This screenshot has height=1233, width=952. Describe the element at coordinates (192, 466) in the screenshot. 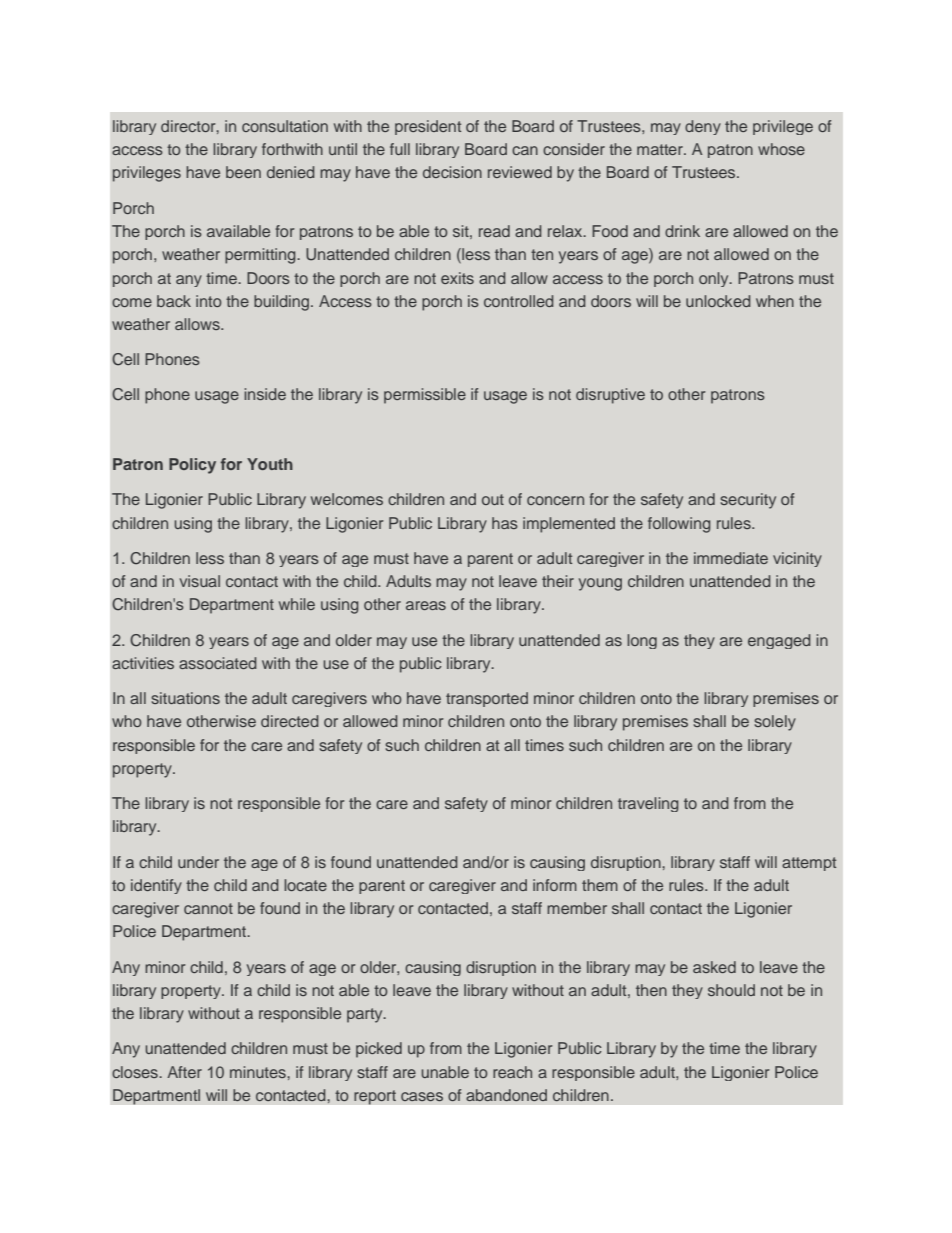

I see `Policy` at that location.
